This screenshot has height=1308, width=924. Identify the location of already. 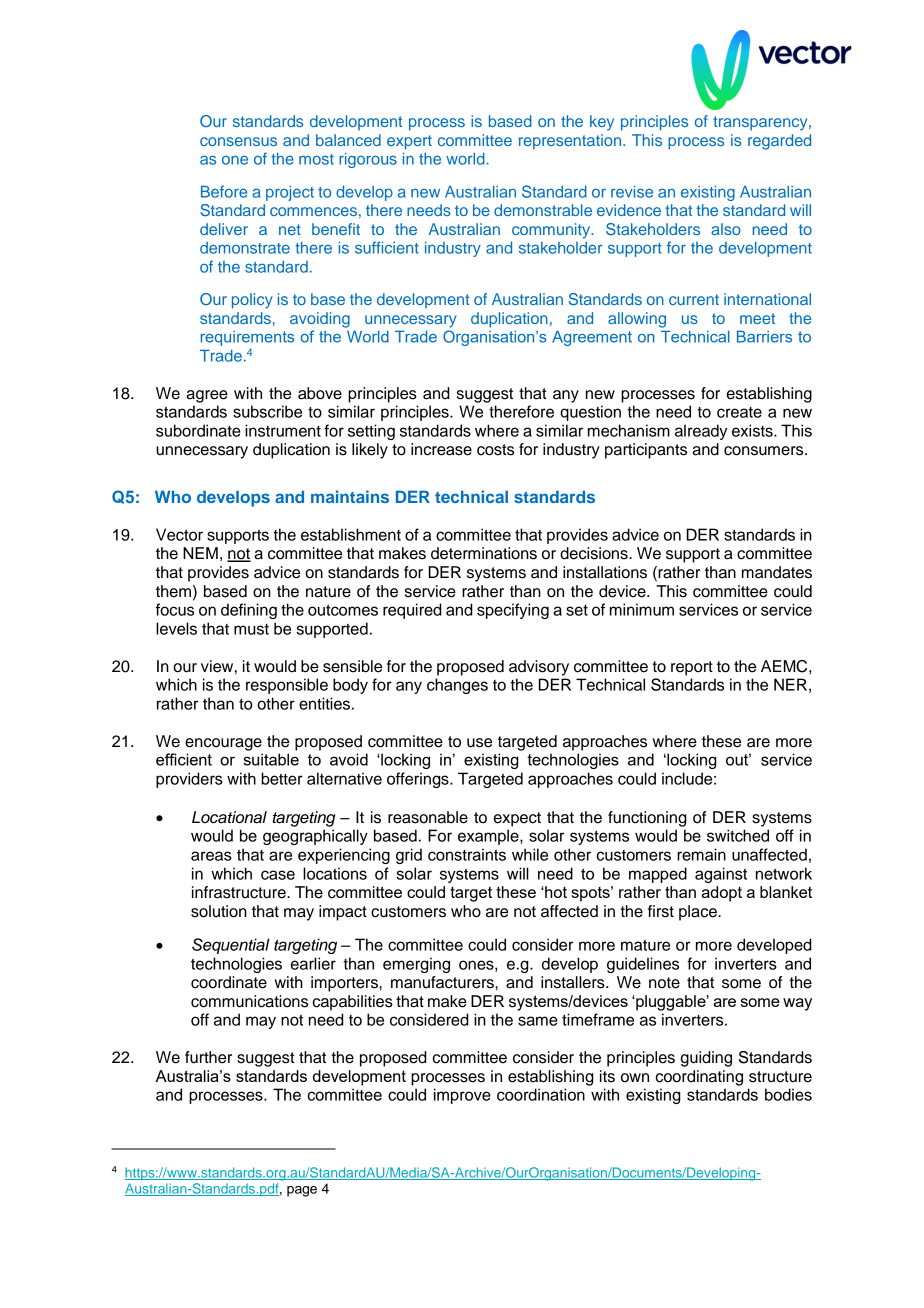
(701, 432).
